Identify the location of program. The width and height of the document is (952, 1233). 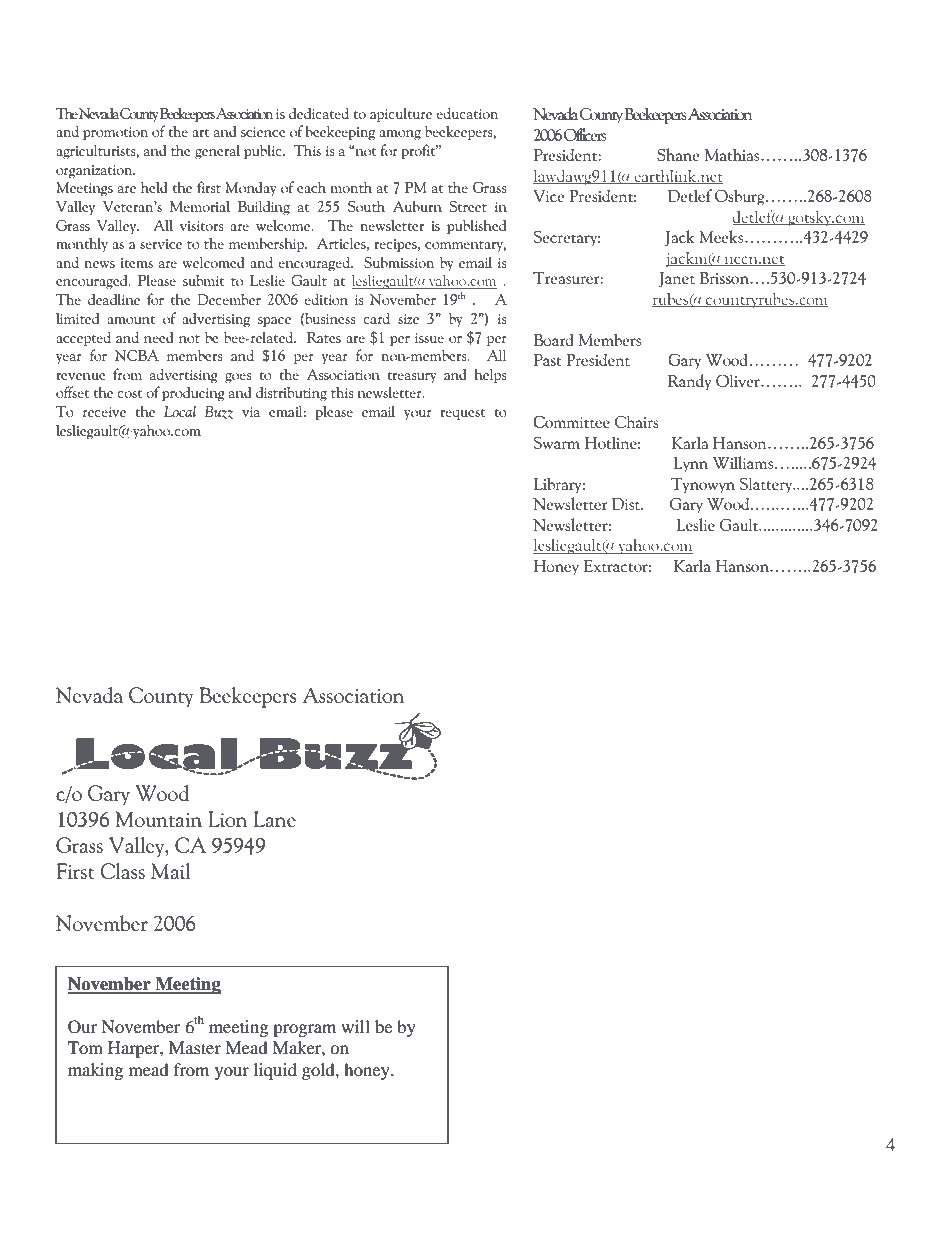
(304, 1030).
